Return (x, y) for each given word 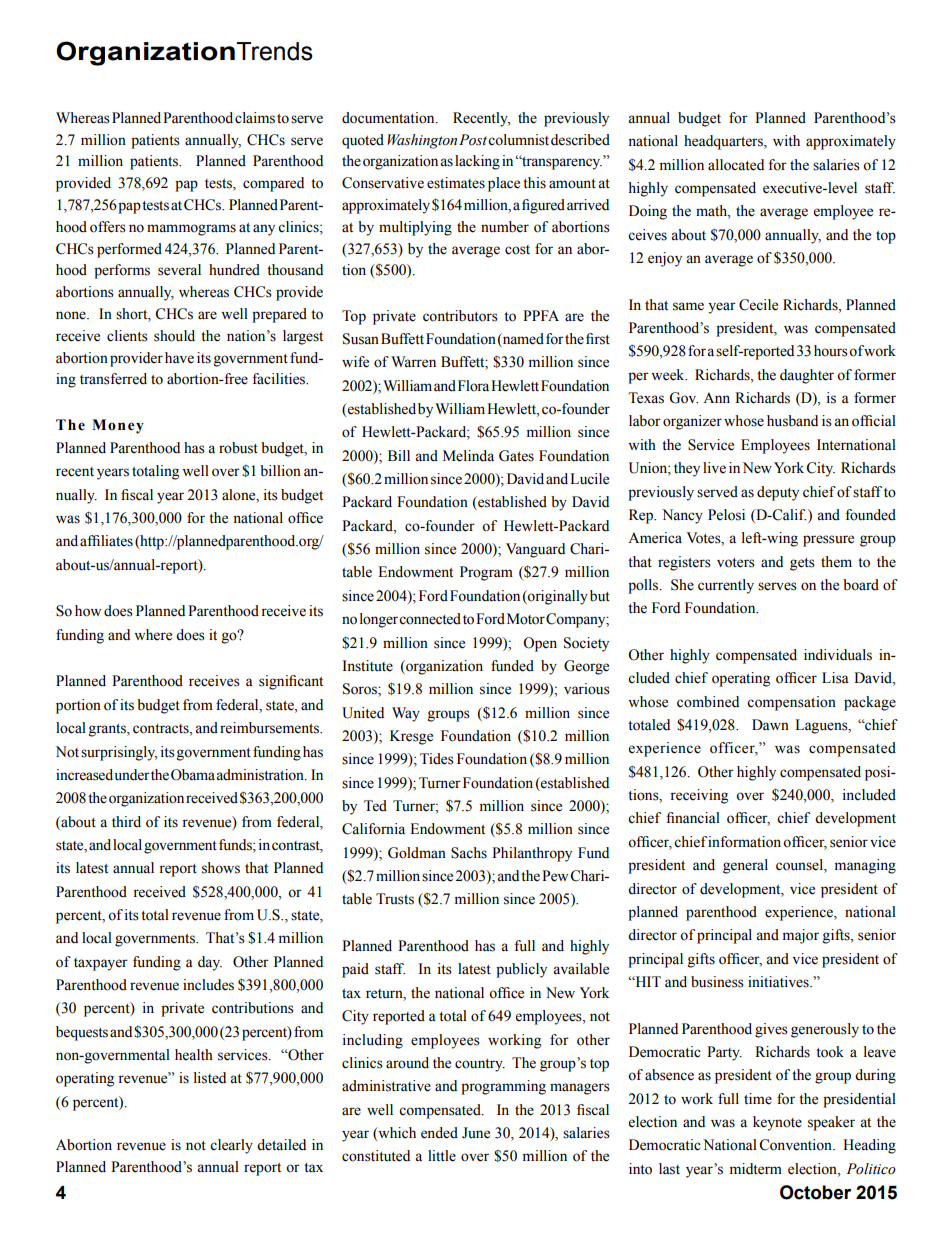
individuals (838, 655)
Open (540, 644)
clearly (231, 1146)
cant (309, 682)
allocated (736, 165)
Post (474, 140)
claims (255, 118)
